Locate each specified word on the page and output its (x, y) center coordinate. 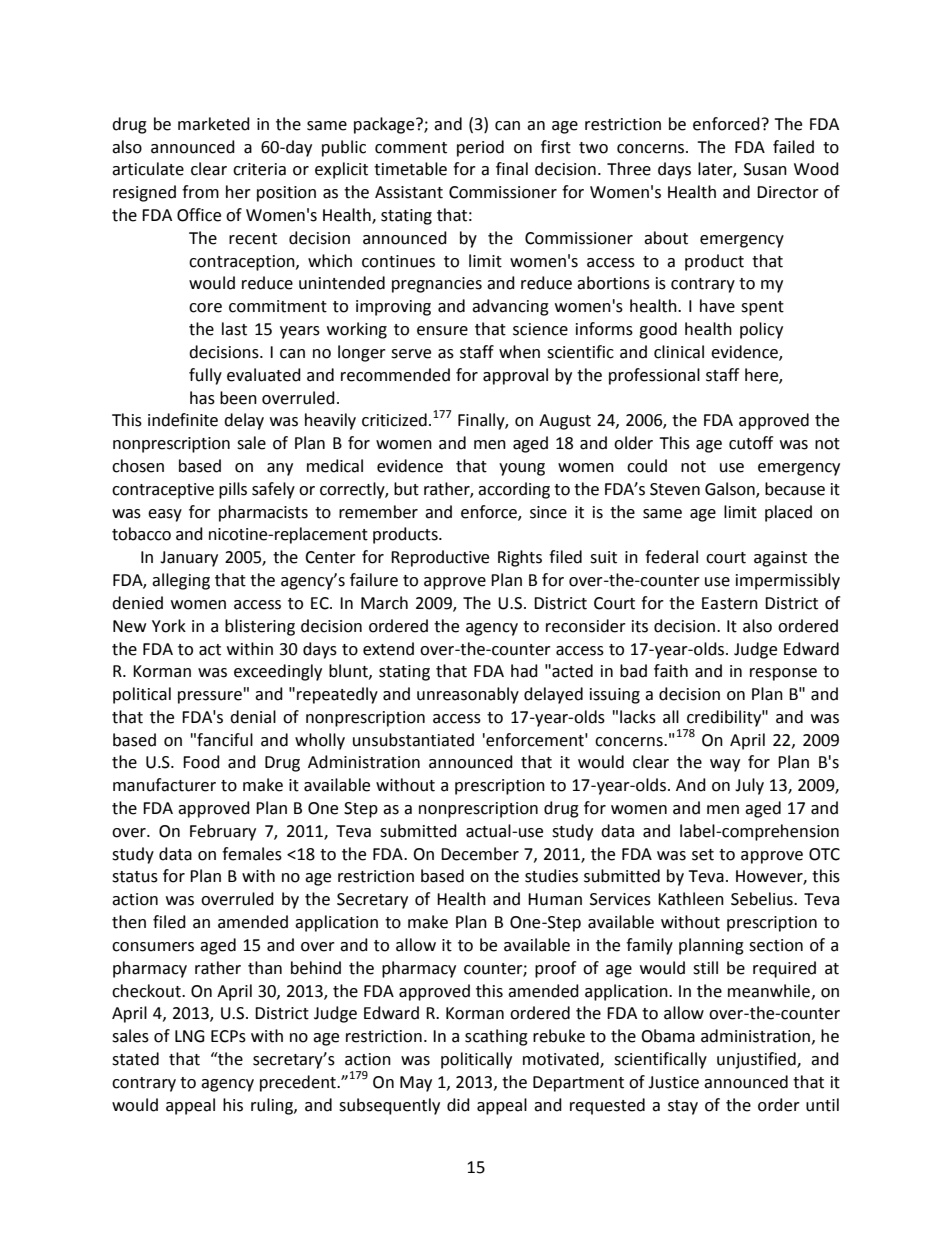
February (223, 832)
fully (205, 376)
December (480, 854)
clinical (679, 352)
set (703, 855)
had (524, 671)
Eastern (730, 603)
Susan (765, 169)
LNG (190, 1036)
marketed (214, 124)
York (169, 626)
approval (515, 376)
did (458, 1105)
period (480, 148)
